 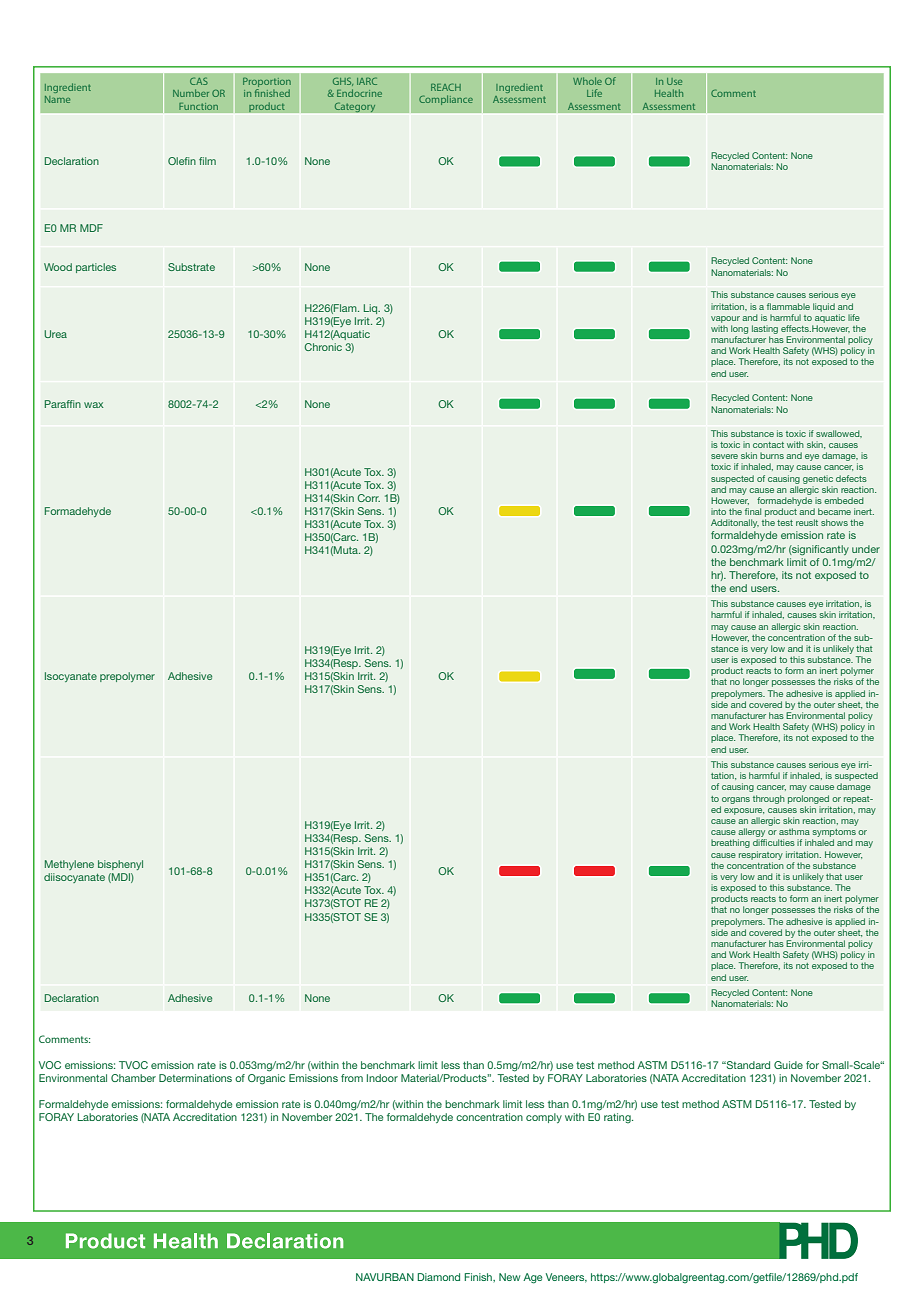 I want to click on Compliance, so click(x=446, y=100).
